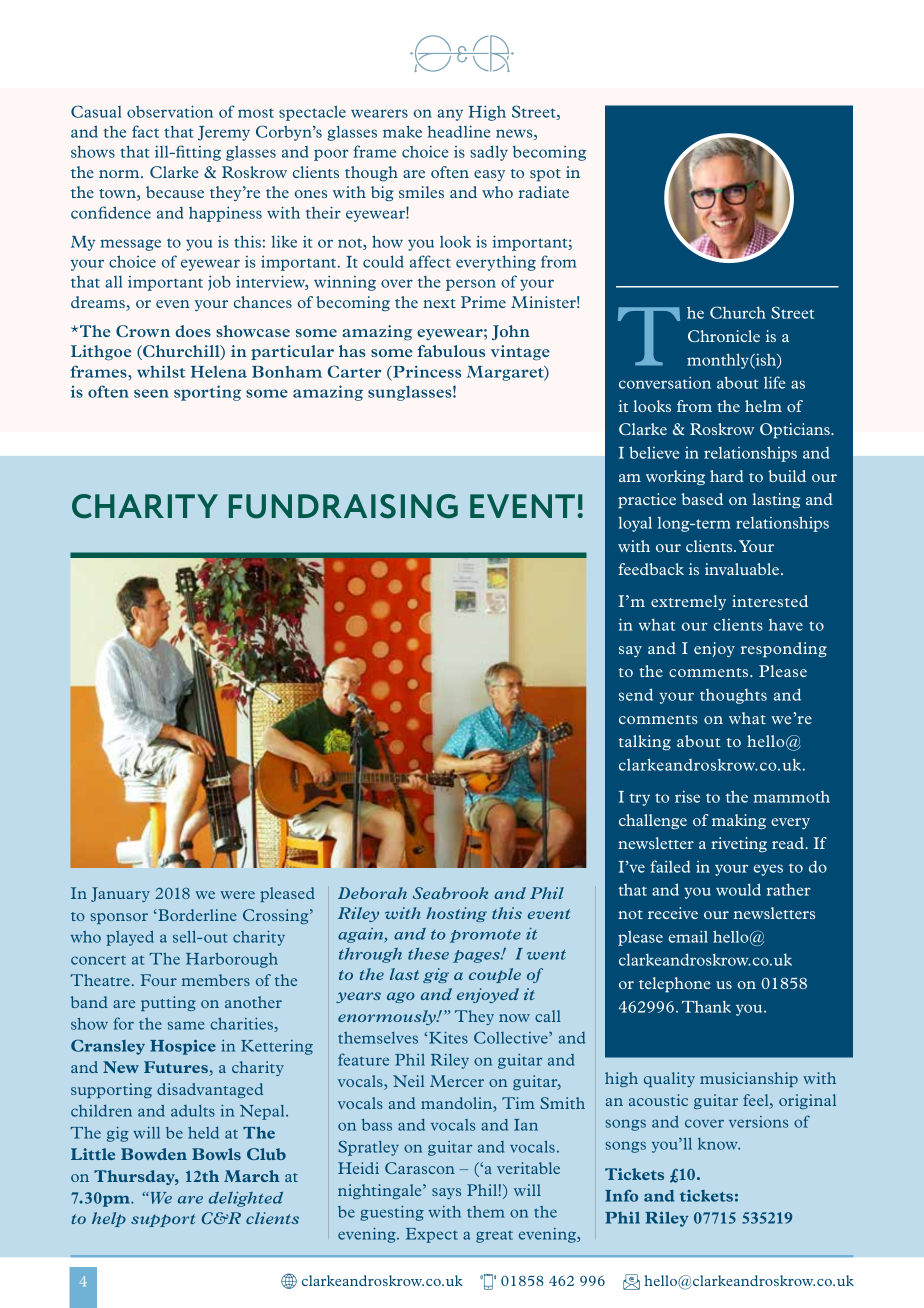  I want to click on riveting, so click(739, 844).
